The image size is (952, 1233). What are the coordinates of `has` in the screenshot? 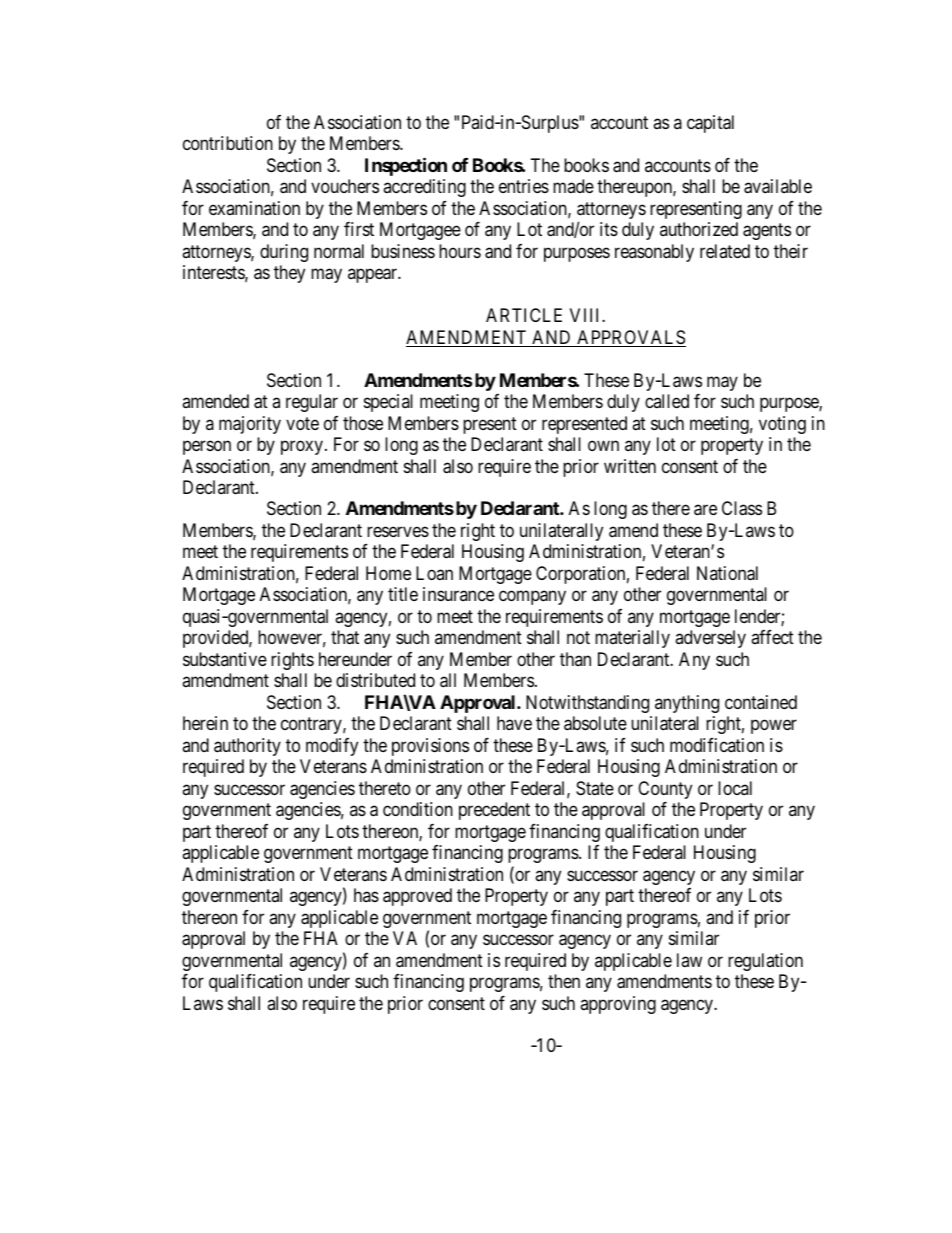 It's located at (366, 895).
